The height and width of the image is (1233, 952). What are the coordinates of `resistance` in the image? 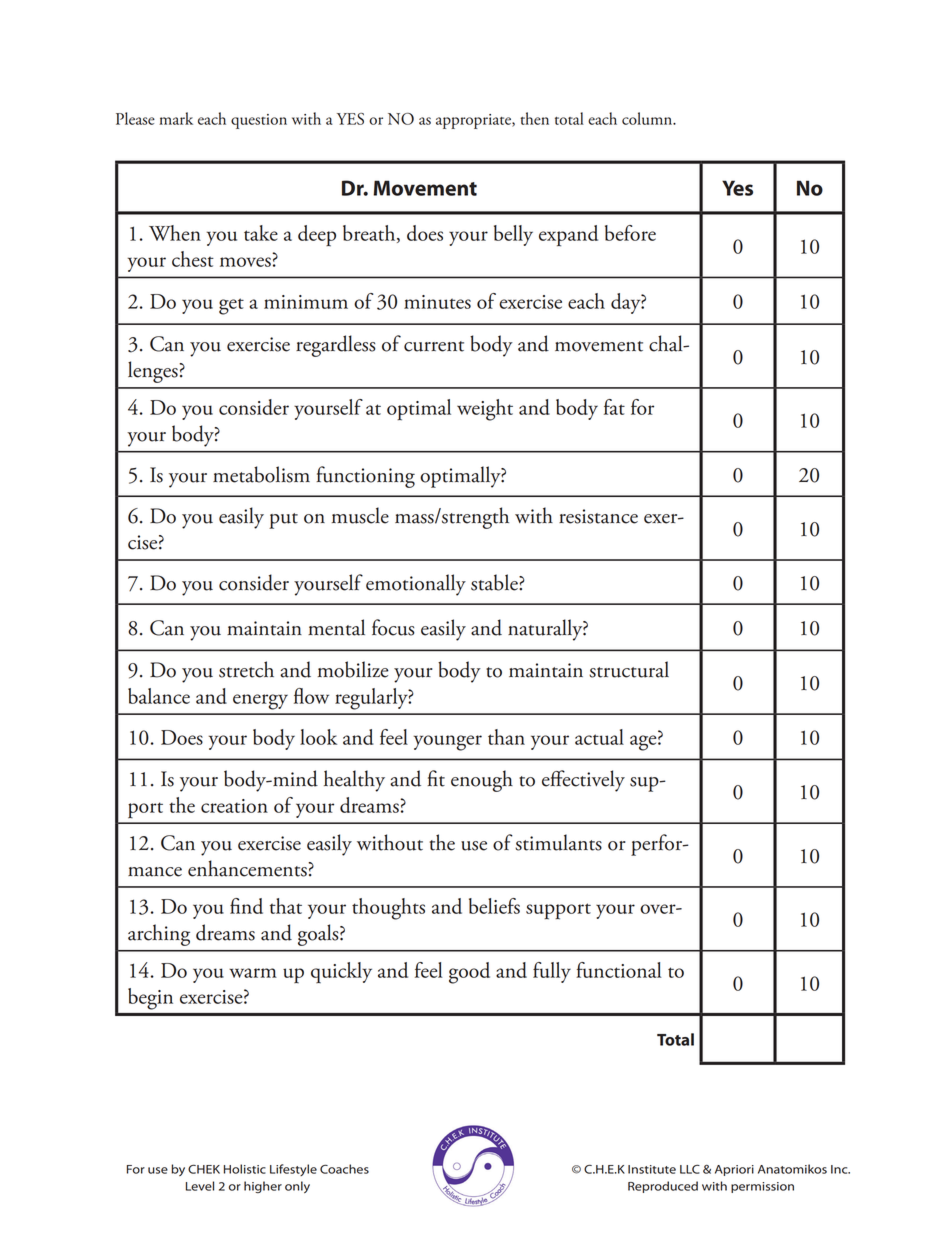 It's located at (598, 516).
